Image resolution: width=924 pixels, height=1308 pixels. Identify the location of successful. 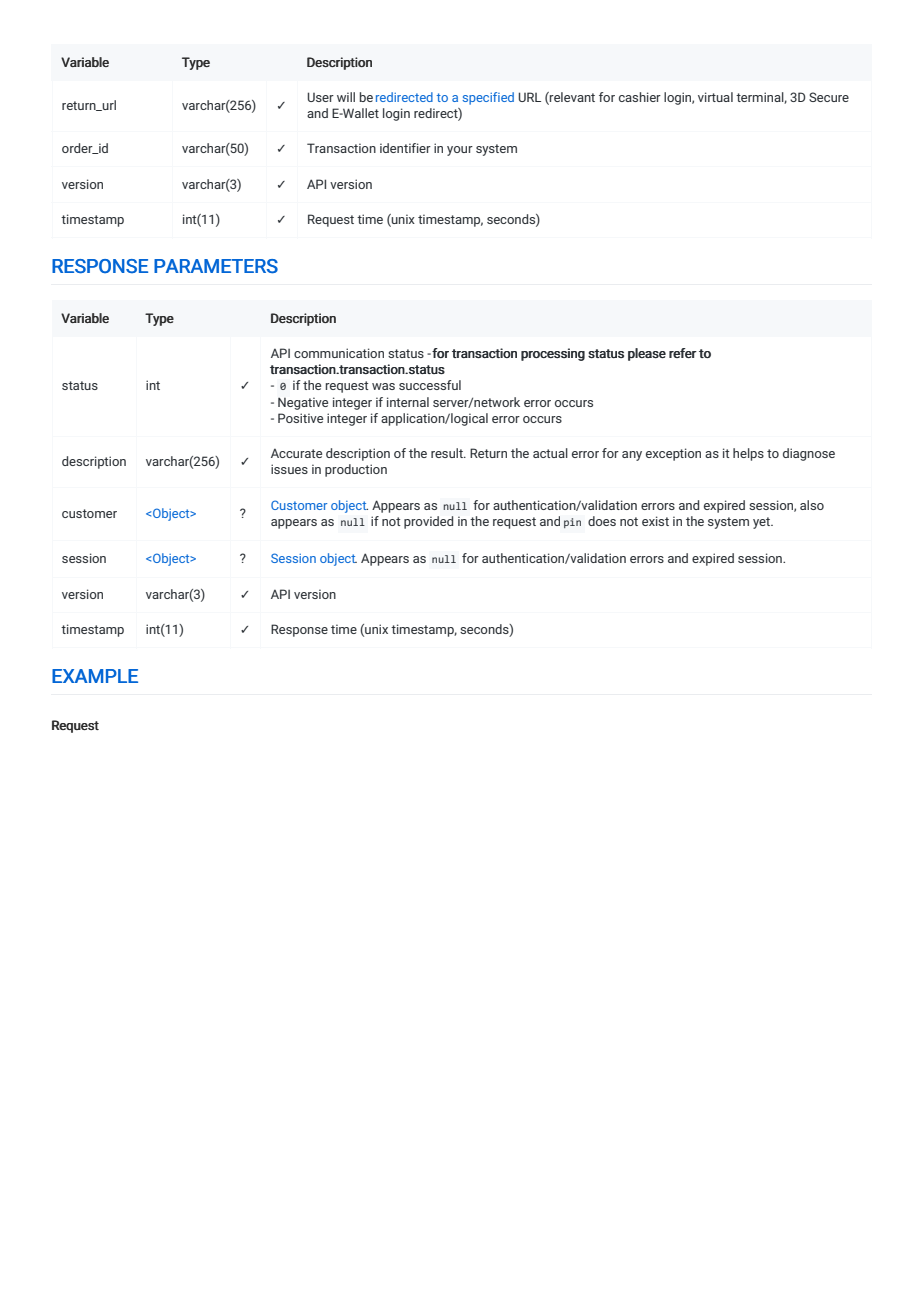
(430, 385).
